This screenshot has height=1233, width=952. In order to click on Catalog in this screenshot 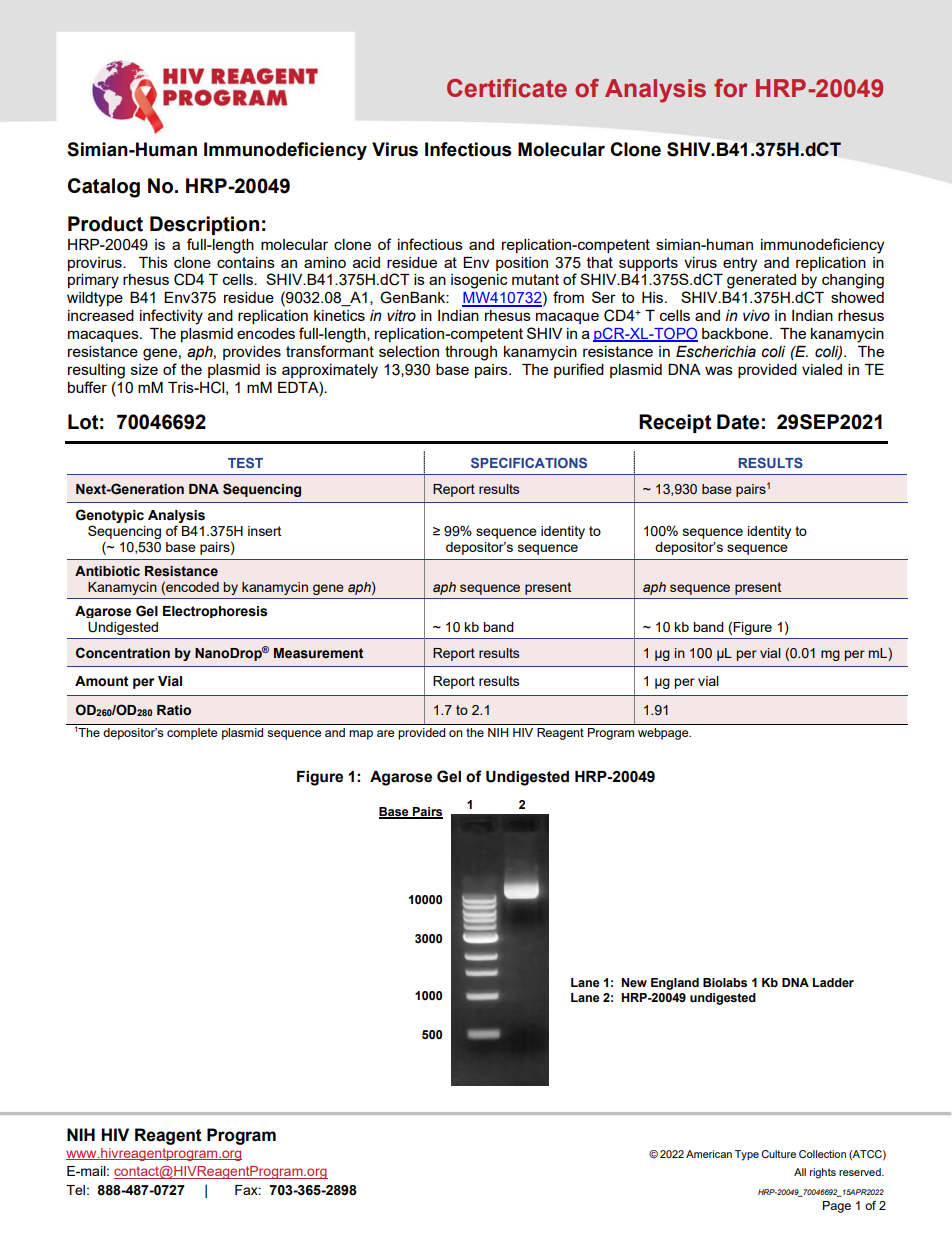, I will do `click(104, 188)`.
